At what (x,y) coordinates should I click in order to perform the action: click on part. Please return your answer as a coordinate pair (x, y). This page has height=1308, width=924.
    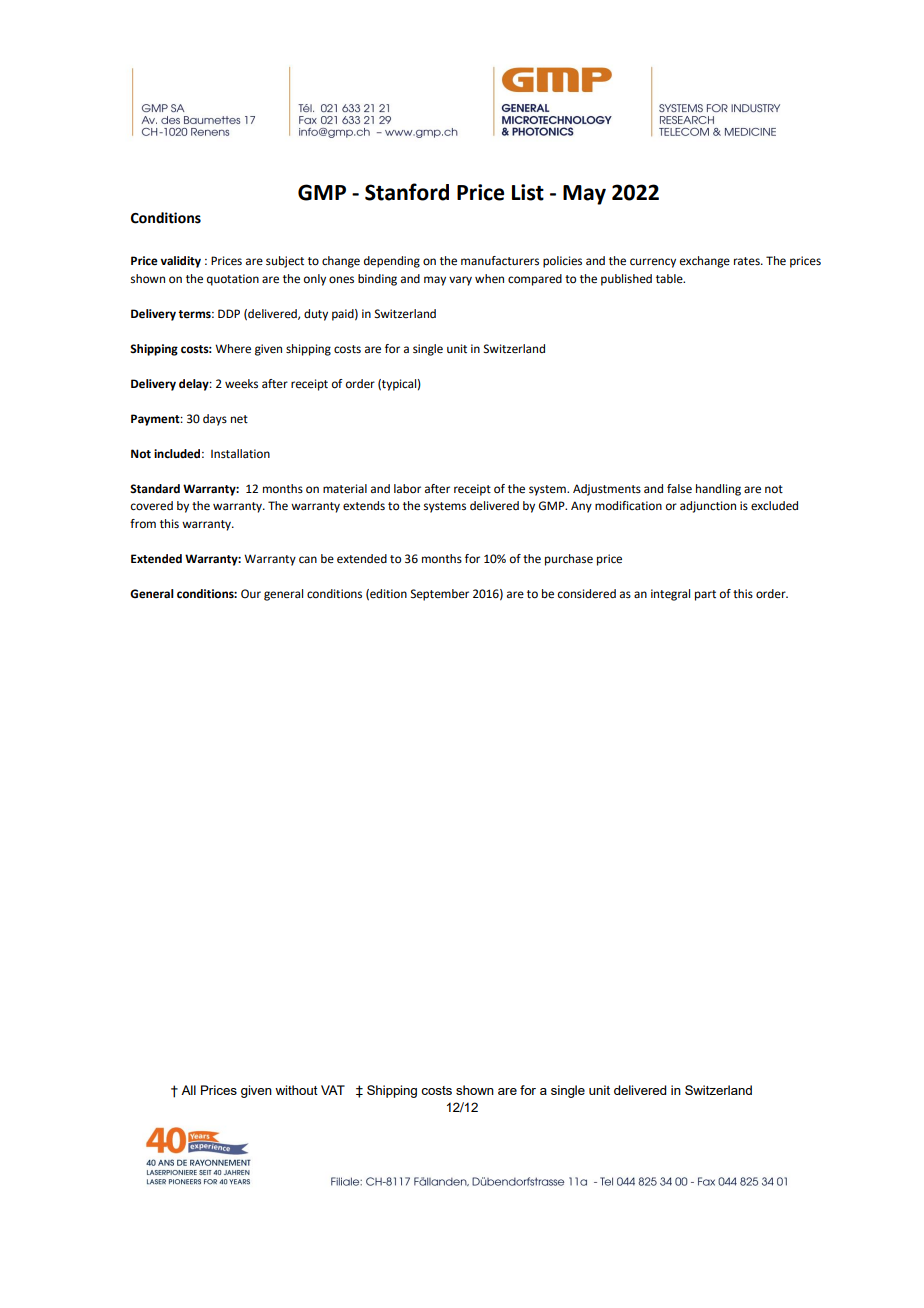
    Looking at the image, I should click on (705, 595).
